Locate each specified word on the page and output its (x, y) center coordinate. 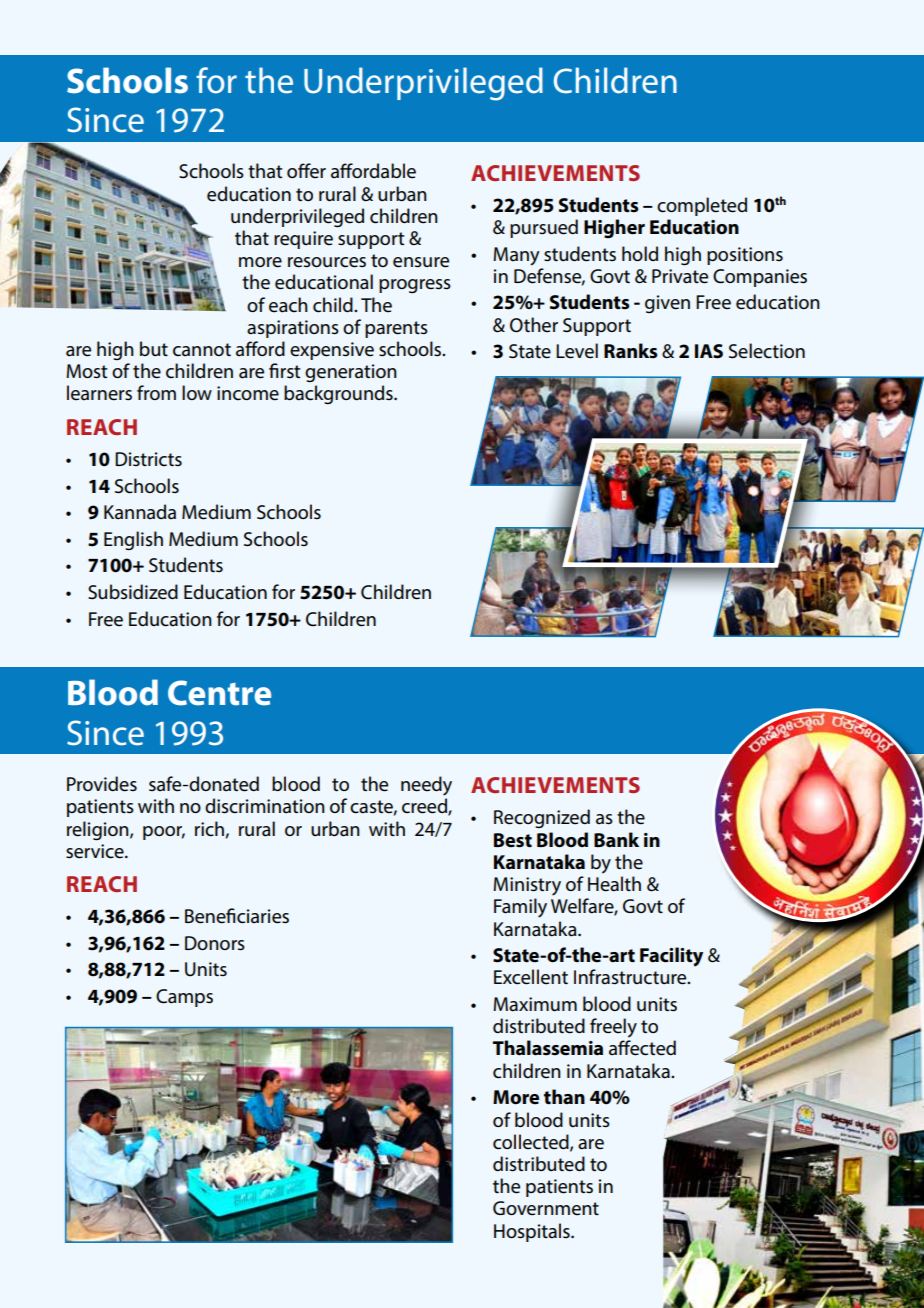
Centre (219, 693)
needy (426, 786)
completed (702, 206)
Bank (616, 840)
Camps (184, 998)
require (303, 240)
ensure (421, 262)
